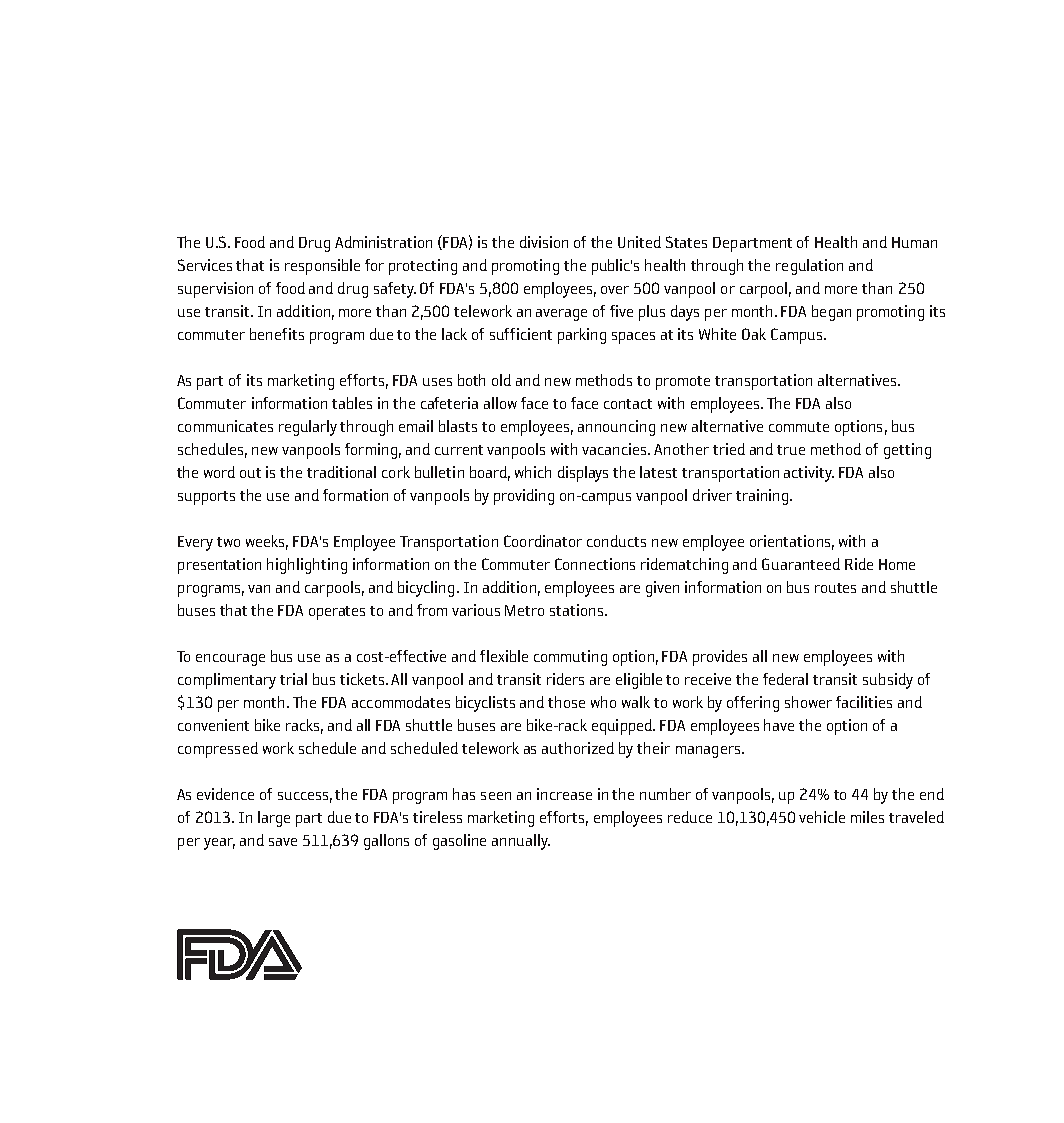 Image resolution: width=1064 pixels, height=1123 pixels. What do you see at coordinates (521, 842) in the page?
I see `annually` at bounding box center [521, 842].
